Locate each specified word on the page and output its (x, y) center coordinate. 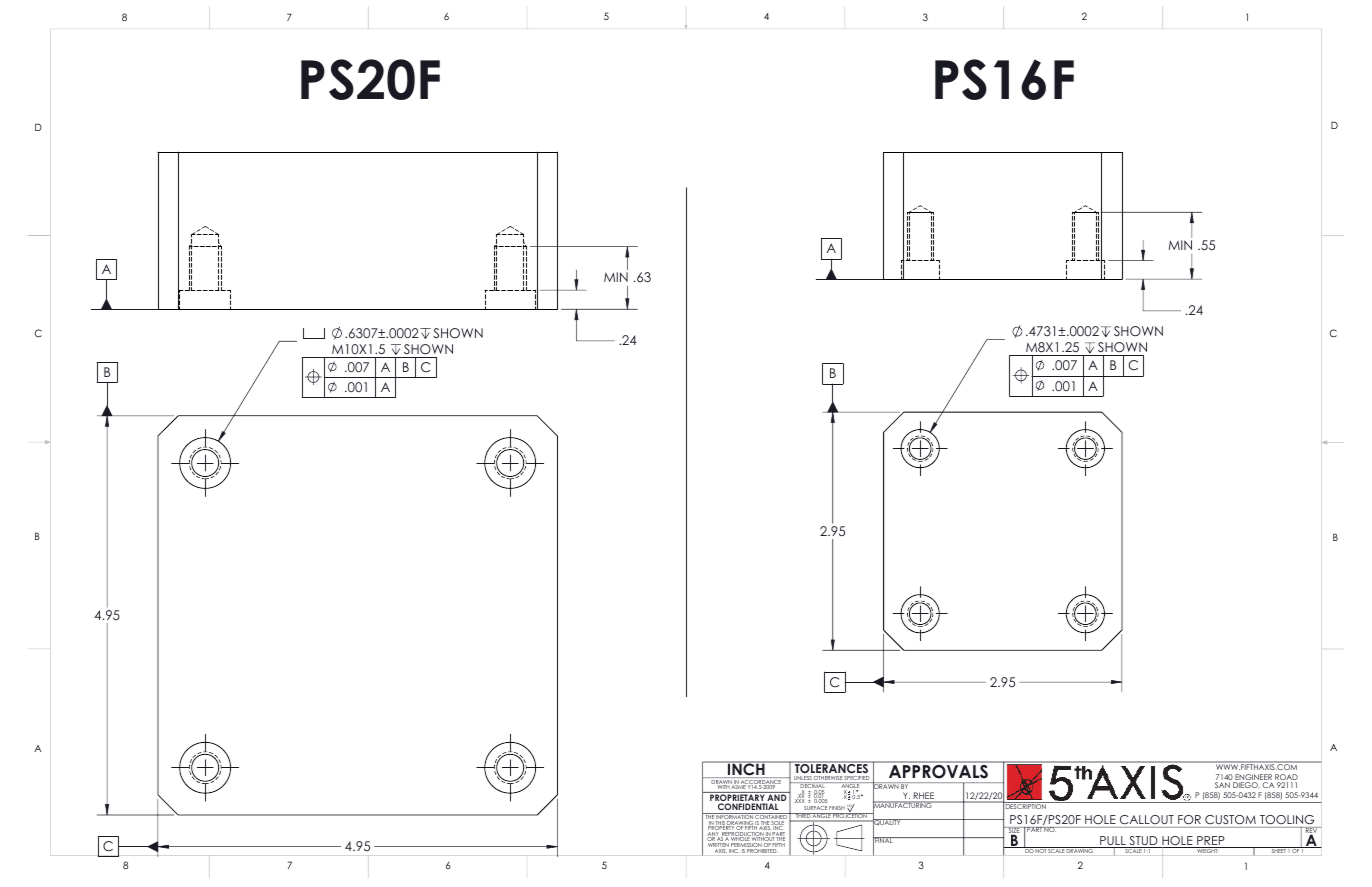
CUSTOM (1230, 819)
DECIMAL (812, 786)
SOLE (778, 823)
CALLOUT (1147, 819)
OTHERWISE (828, 779)
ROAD (1286, 778)
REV (1312, 831)
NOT (1041, 850)
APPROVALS (938, 771)
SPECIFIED (857, 779)
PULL (1113, 842)
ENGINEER (1253, 778)
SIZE (1014, 831)
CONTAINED (771, 817)
